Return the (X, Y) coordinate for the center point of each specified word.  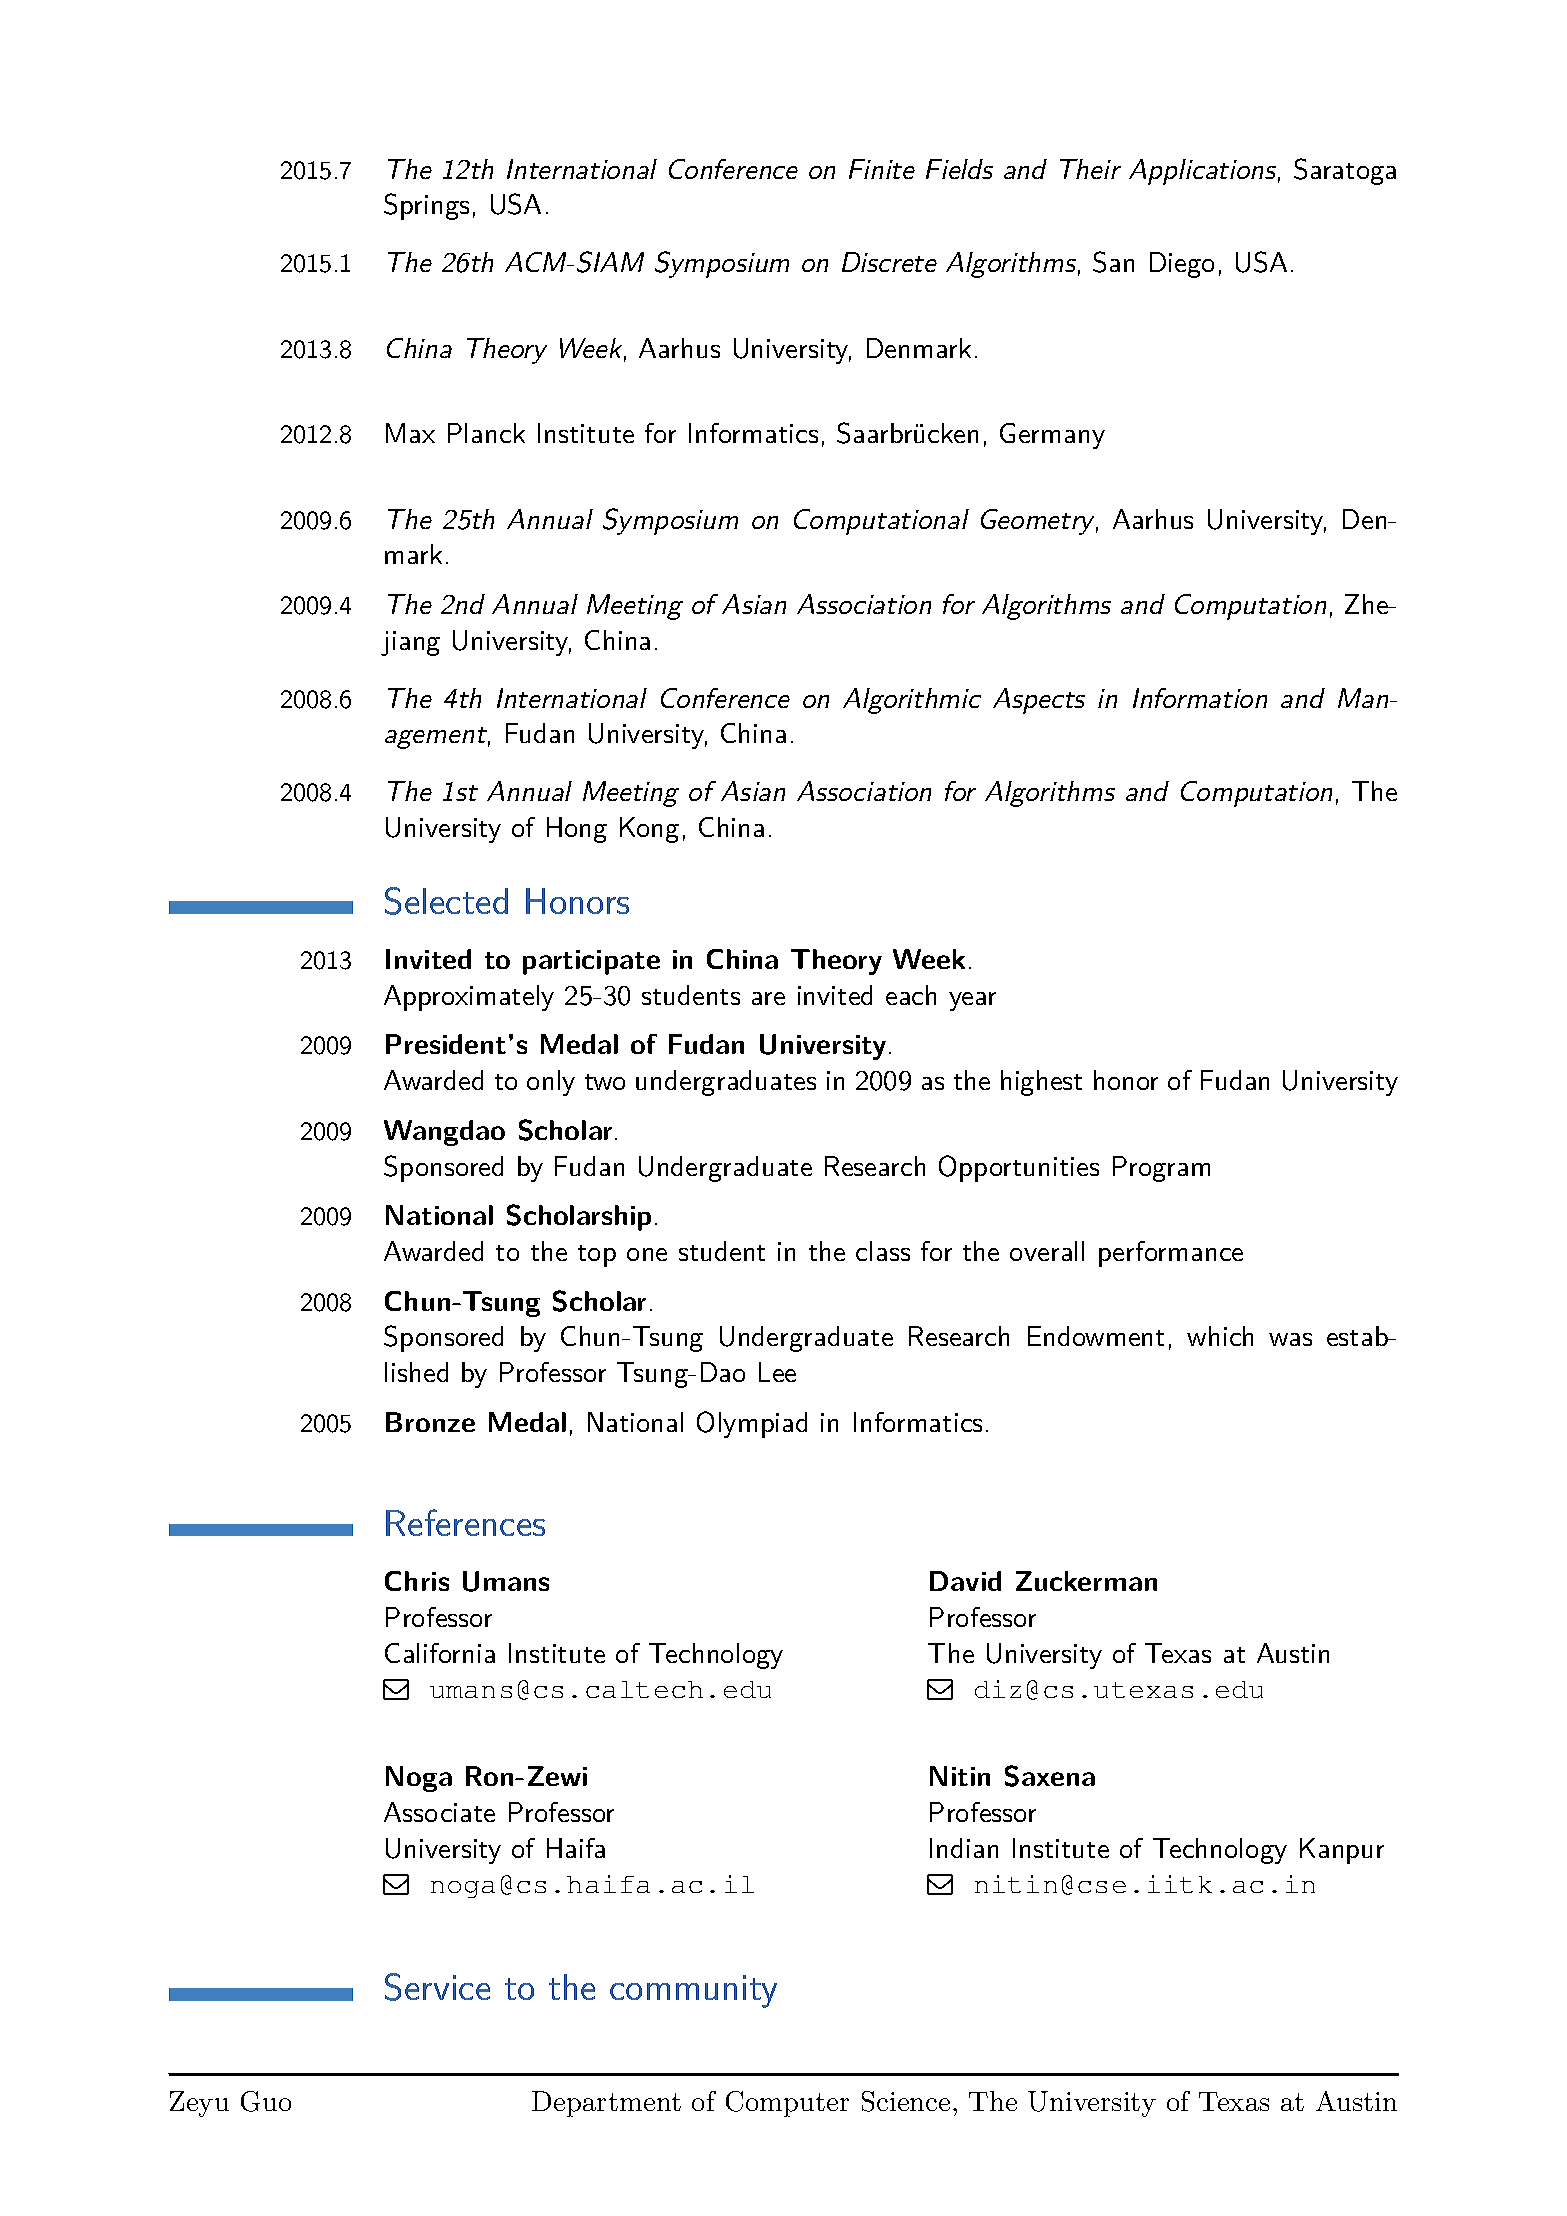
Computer (787, 2104)
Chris (417, 1581)
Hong (577, 830)
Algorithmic (912, 701)
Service (437, 1987)
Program (1161, 1169)
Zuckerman (1086, 1581)
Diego (1182, 265)
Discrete (889, 262)
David (965, 1581)
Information (1200, 698)
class (883, 1251)
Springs (426, 206)
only (551, 1083)
